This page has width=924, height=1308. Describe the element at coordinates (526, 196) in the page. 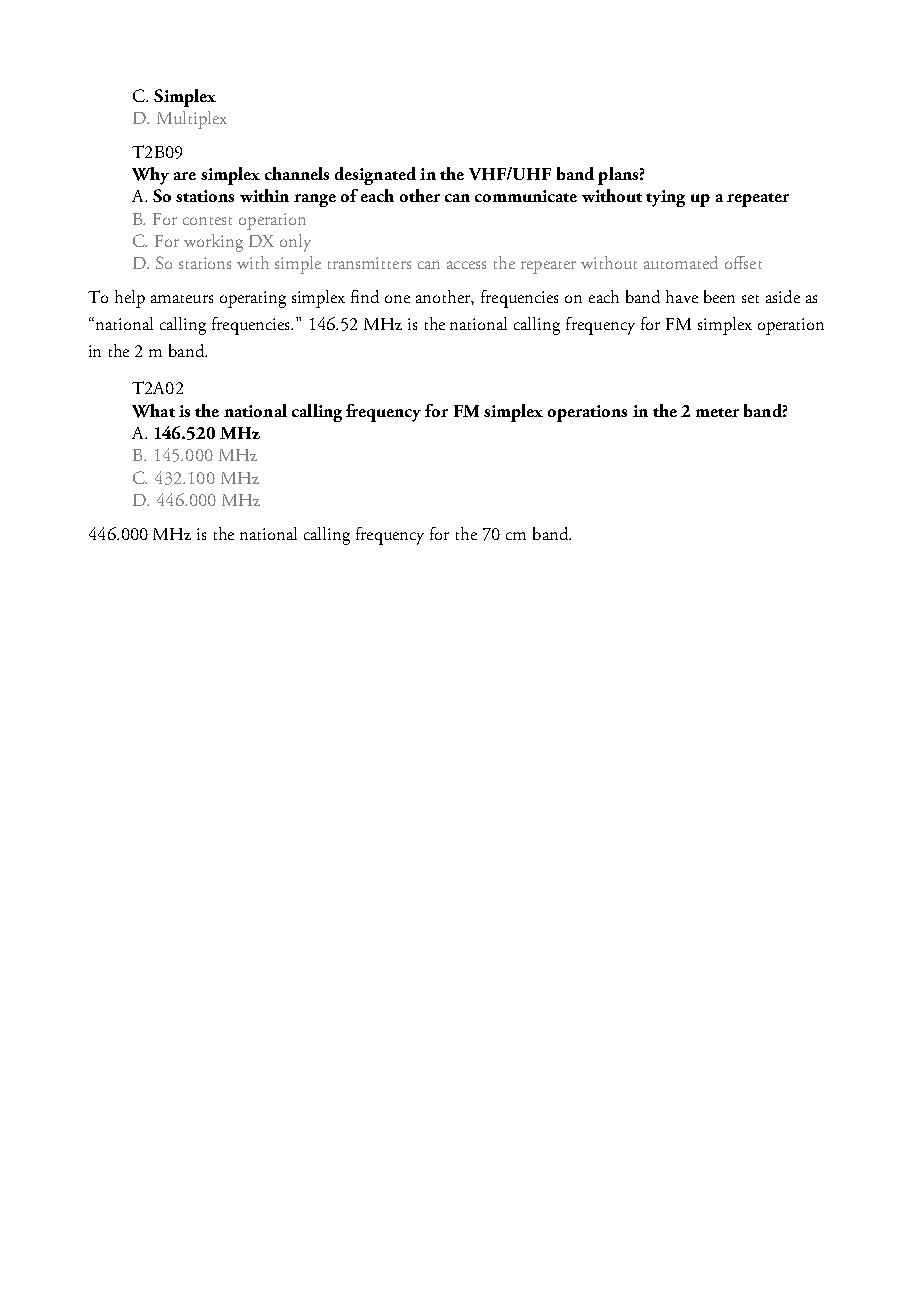

I see `communicate` at that location.
